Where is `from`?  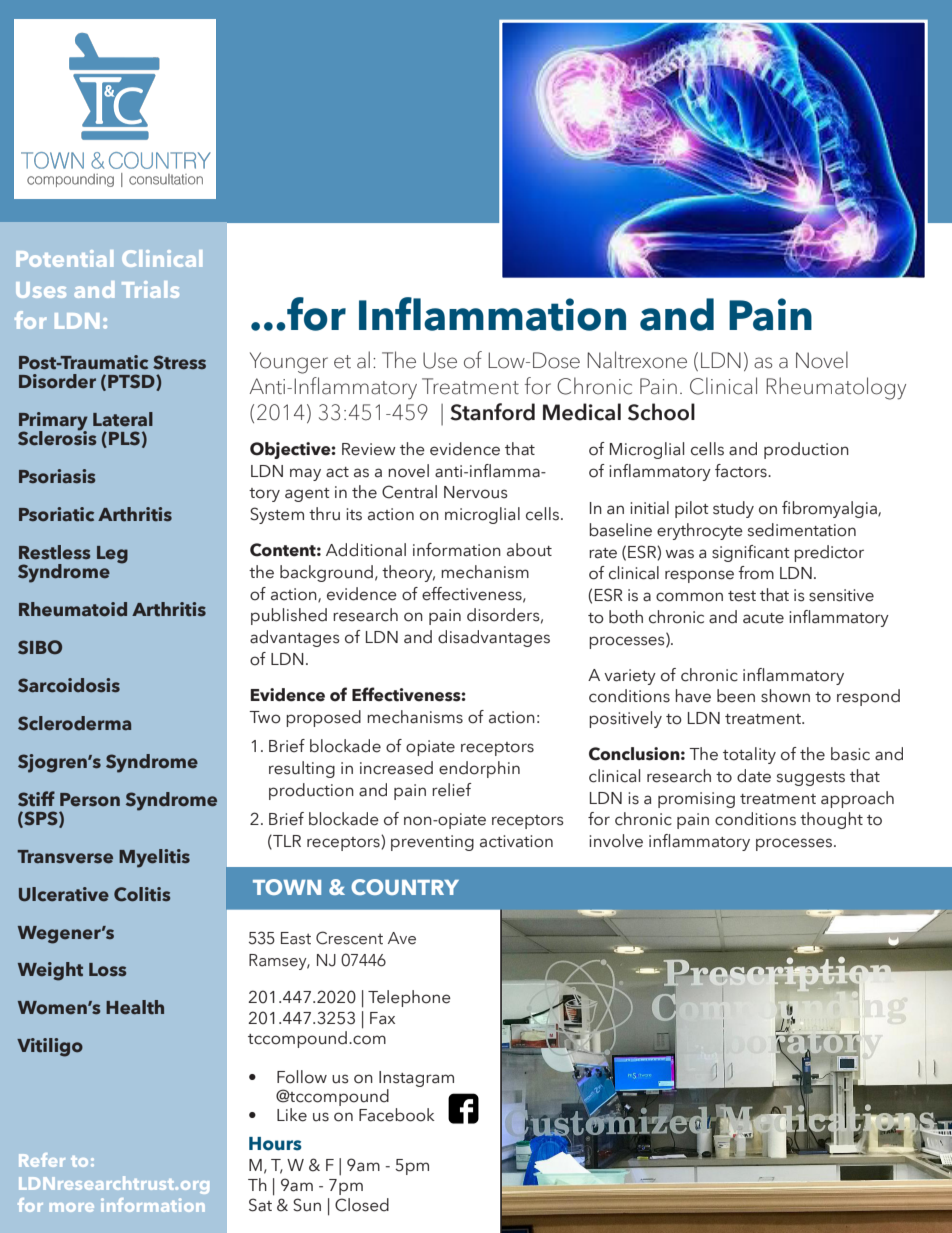 from is located at coordinates (756, 573).
